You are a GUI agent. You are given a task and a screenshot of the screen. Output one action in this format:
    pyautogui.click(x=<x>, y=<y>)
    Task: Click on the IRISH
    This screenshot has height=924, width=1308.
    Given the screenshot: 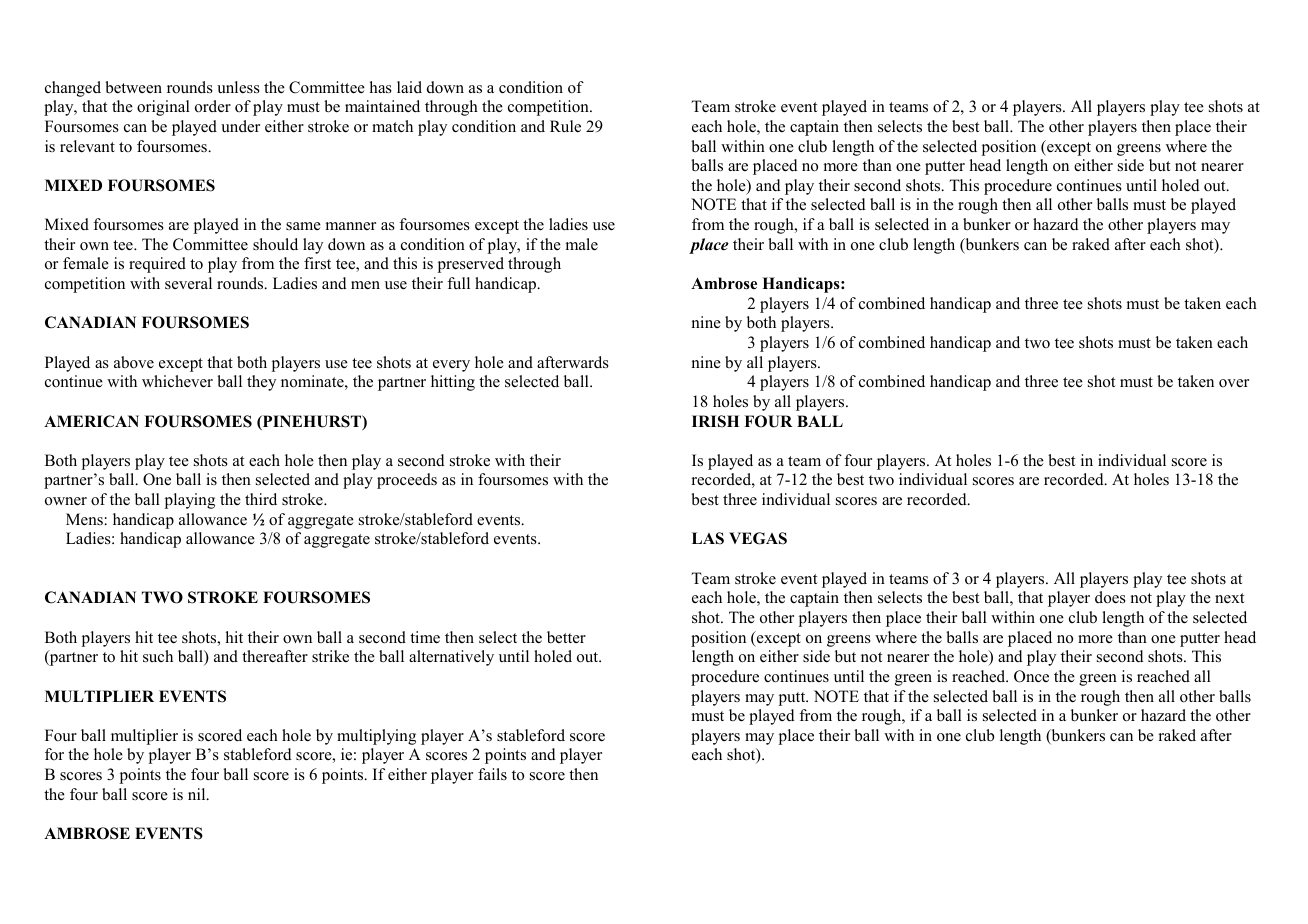 What is the action you would take?
    pyautogui.click(x=715, y=421)
